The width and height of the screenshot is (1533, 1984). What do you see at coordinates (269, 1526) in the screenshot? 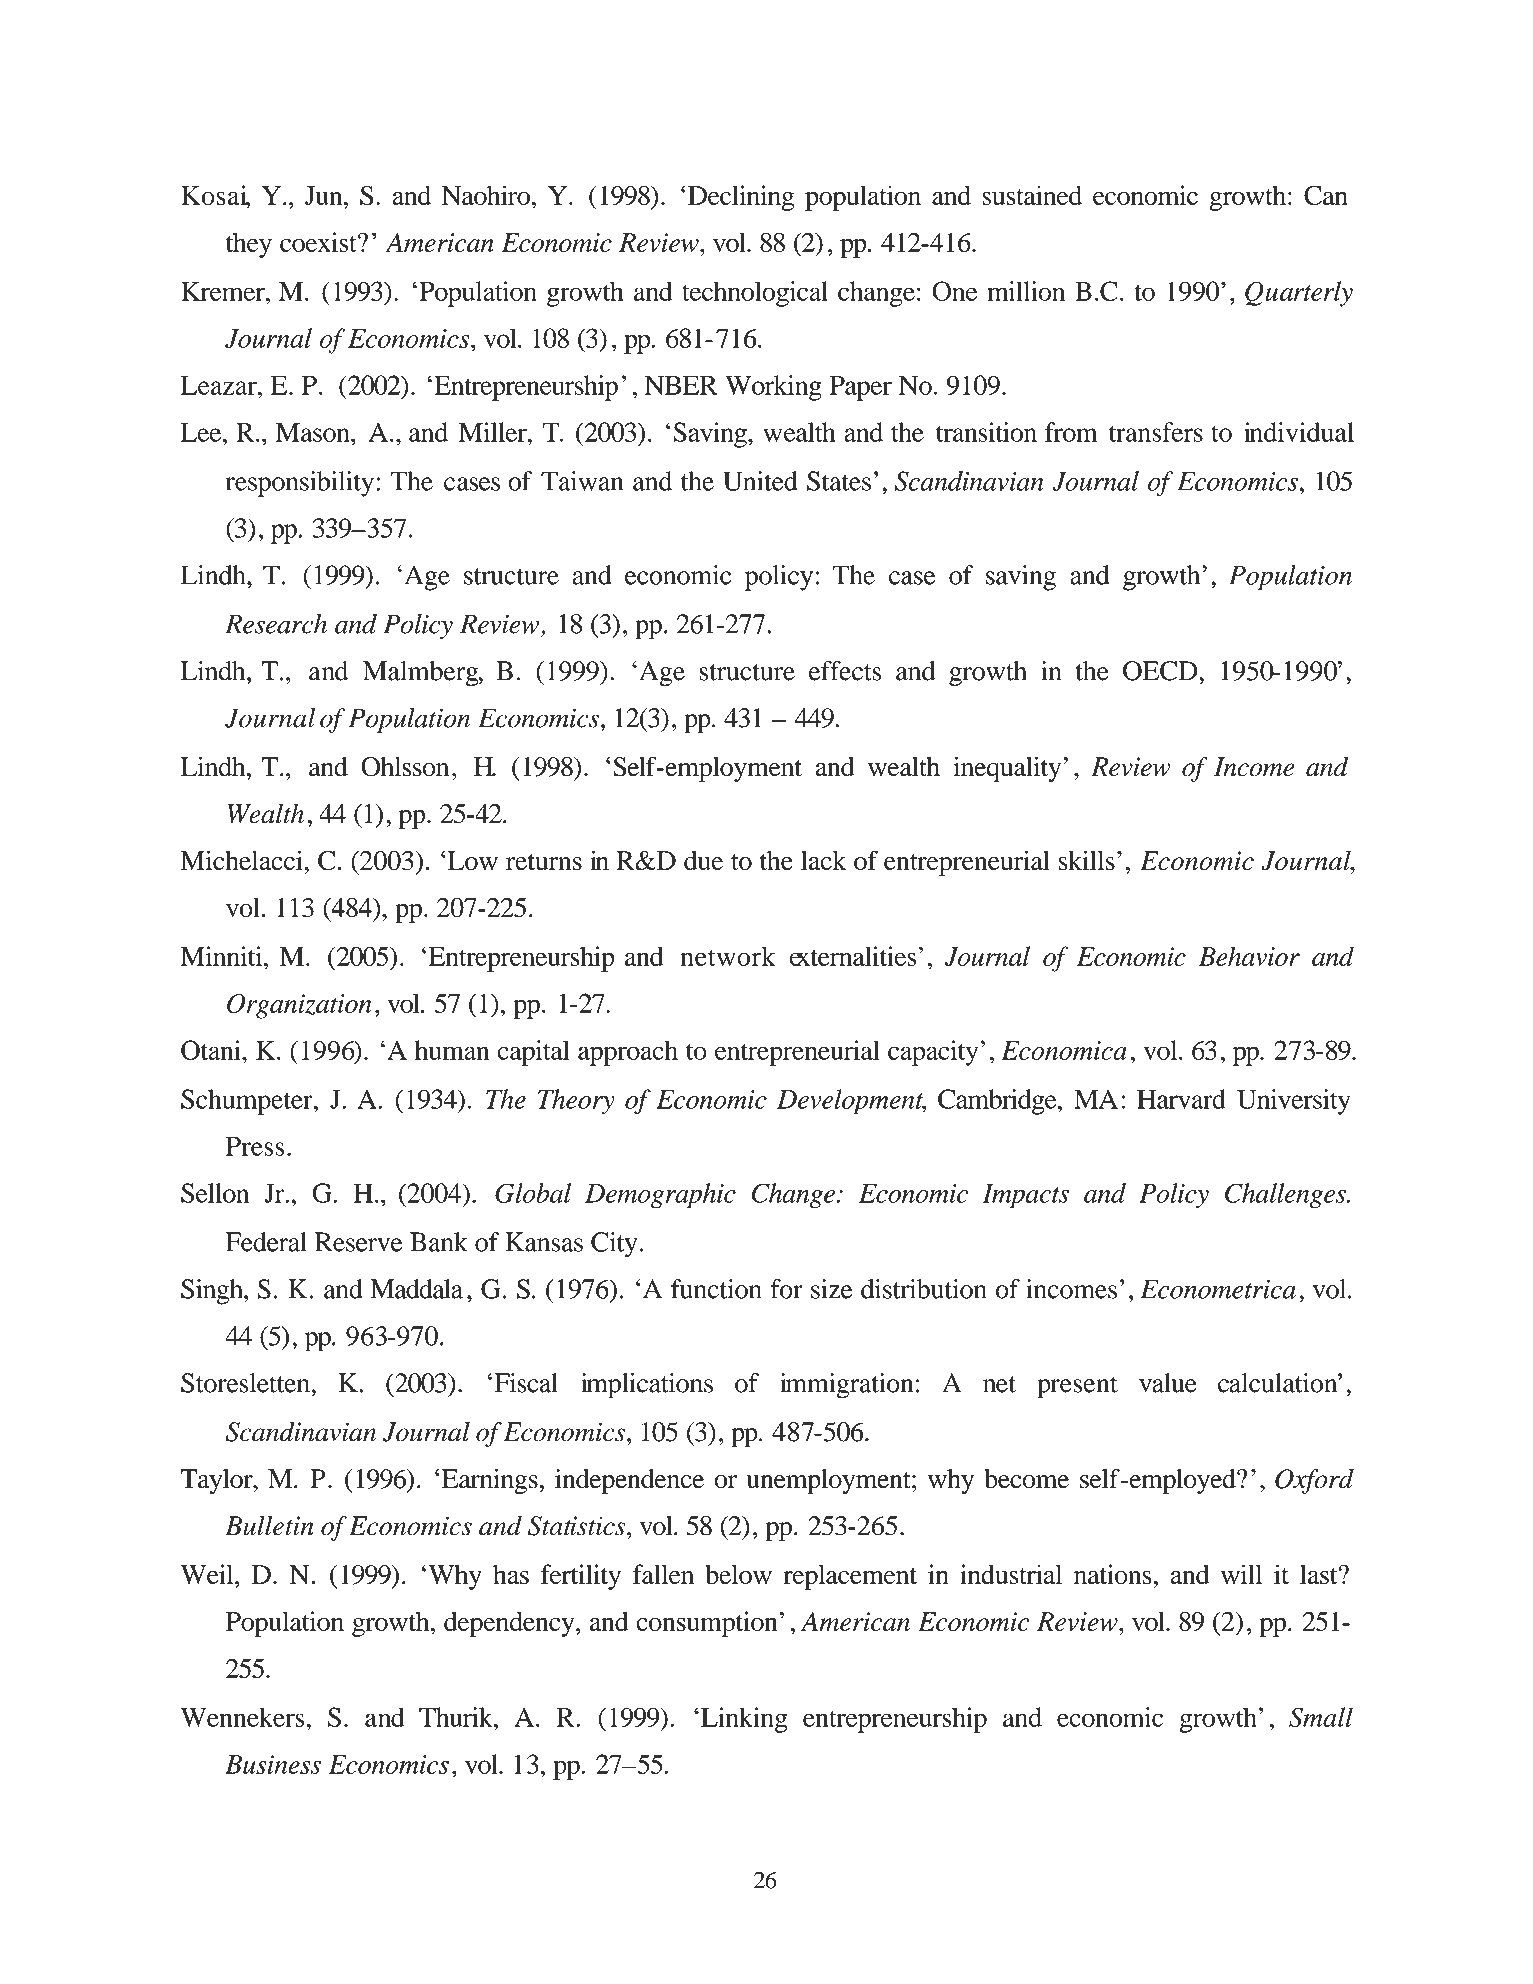
I see `Bulletin` at bounding box center [269, 1526].
